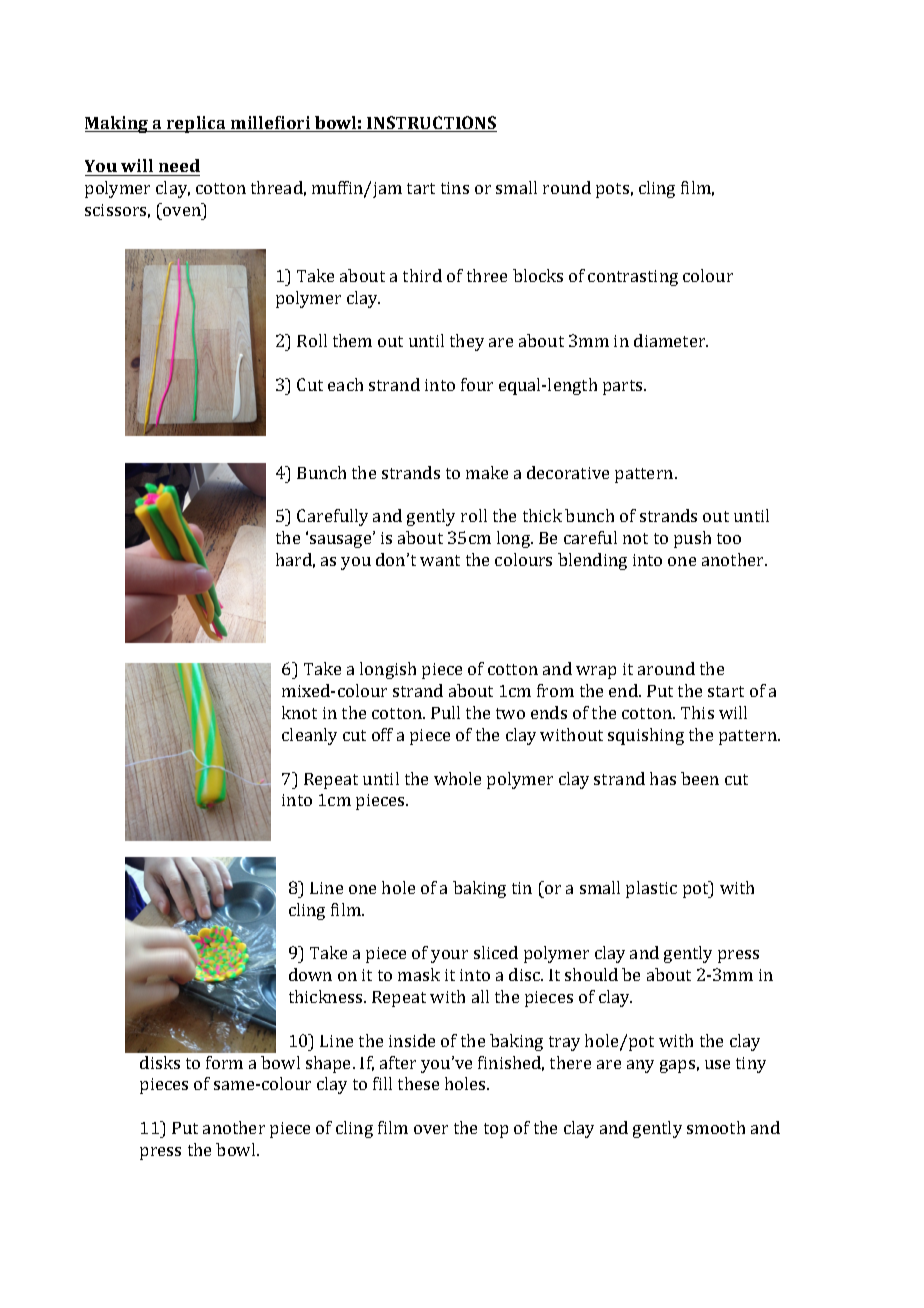 The width and height of the screenshot is (924, 1308). Describe the element at coordinates (224, 1062) in the screenshot. I see `form` at that location.
